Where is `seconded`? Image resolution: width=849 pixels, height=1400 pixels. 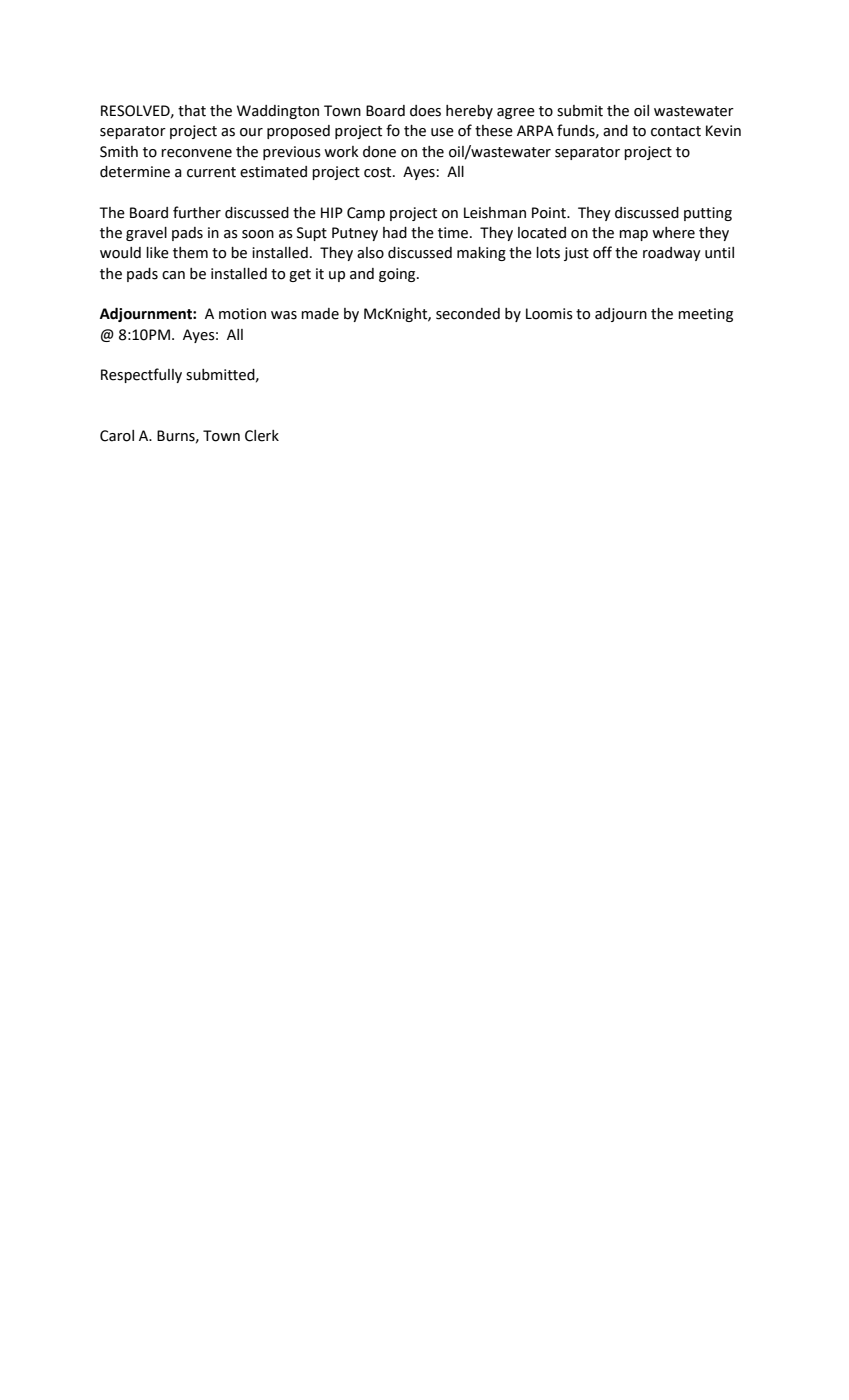
seconded is located at coordinates (468, 314).
